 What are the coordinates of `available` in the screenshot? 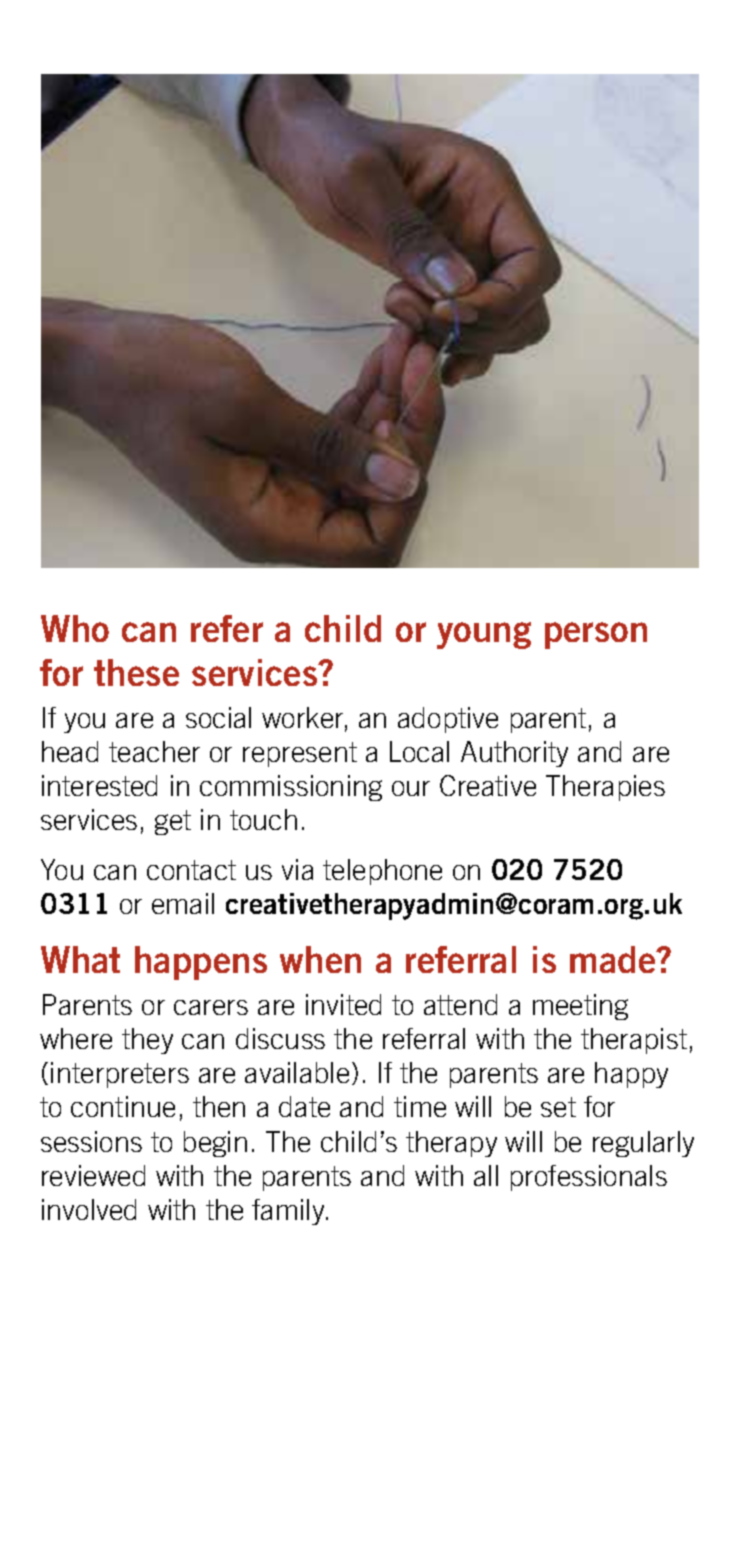 It's located at (297, 1072).
